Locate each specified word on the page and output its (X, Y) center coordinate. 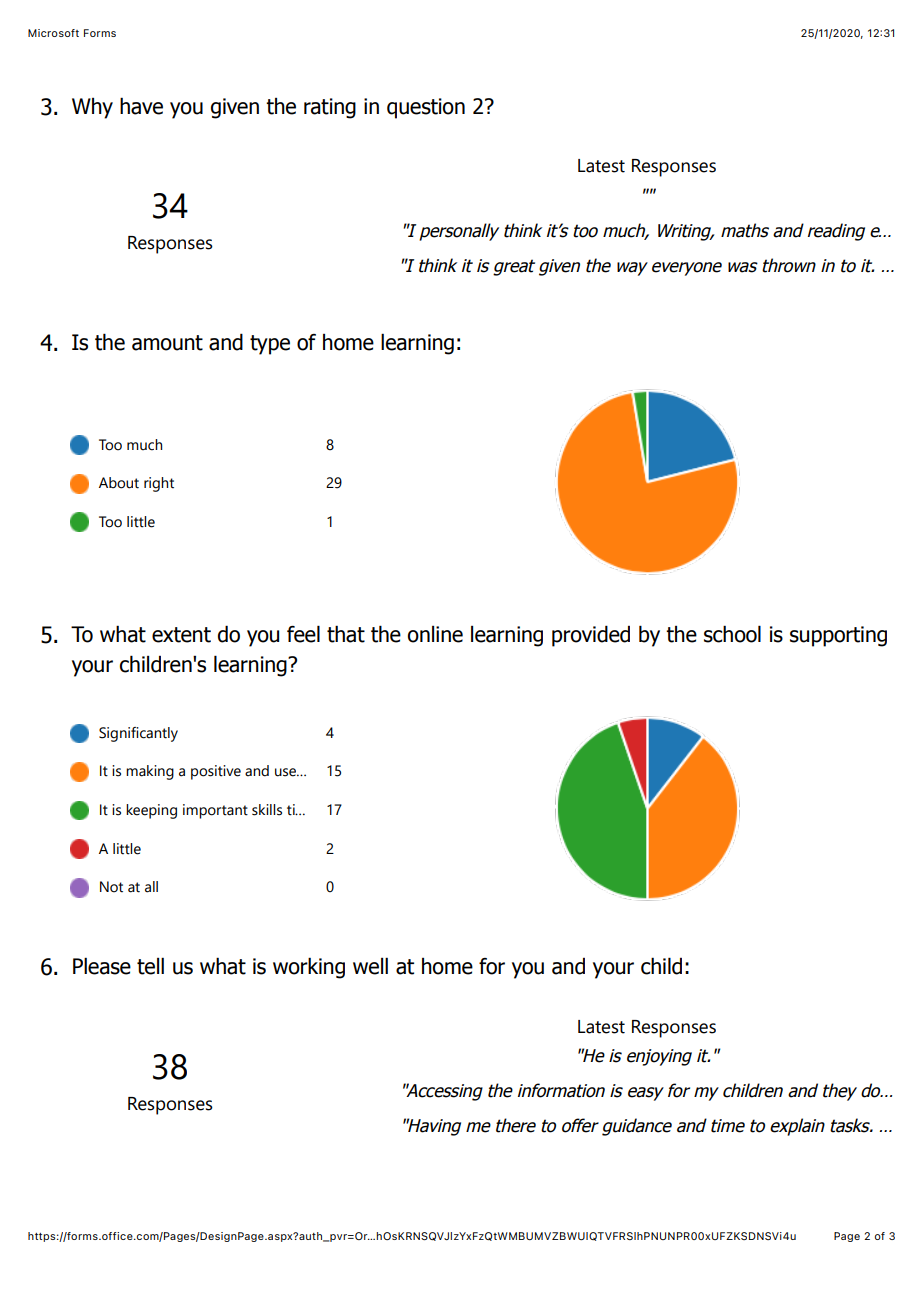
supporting (838, 636)
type (270, 345)
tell (150, 966)
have (141, 106)
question (426, 108)
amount (167, 343)
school (732, 634)
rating (330, 108)
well (370, 966)
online (435, 634)
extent (181, 635)
